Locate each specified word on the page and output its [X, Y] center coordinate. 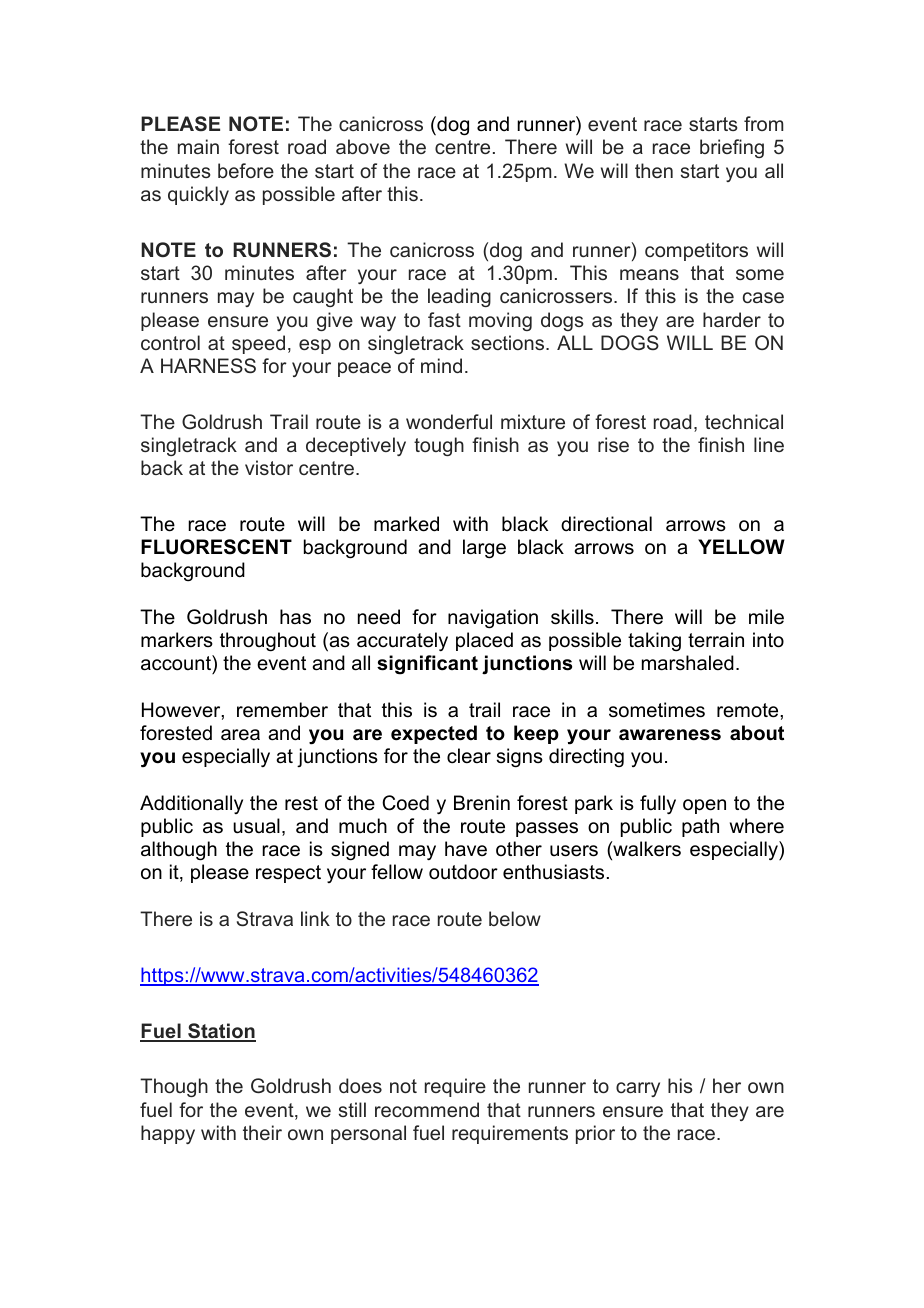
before [246, 170]
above [363, 146]
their [262, 1132]
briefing [732, 148]
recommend [427, 1109]
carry [638, 1089]
